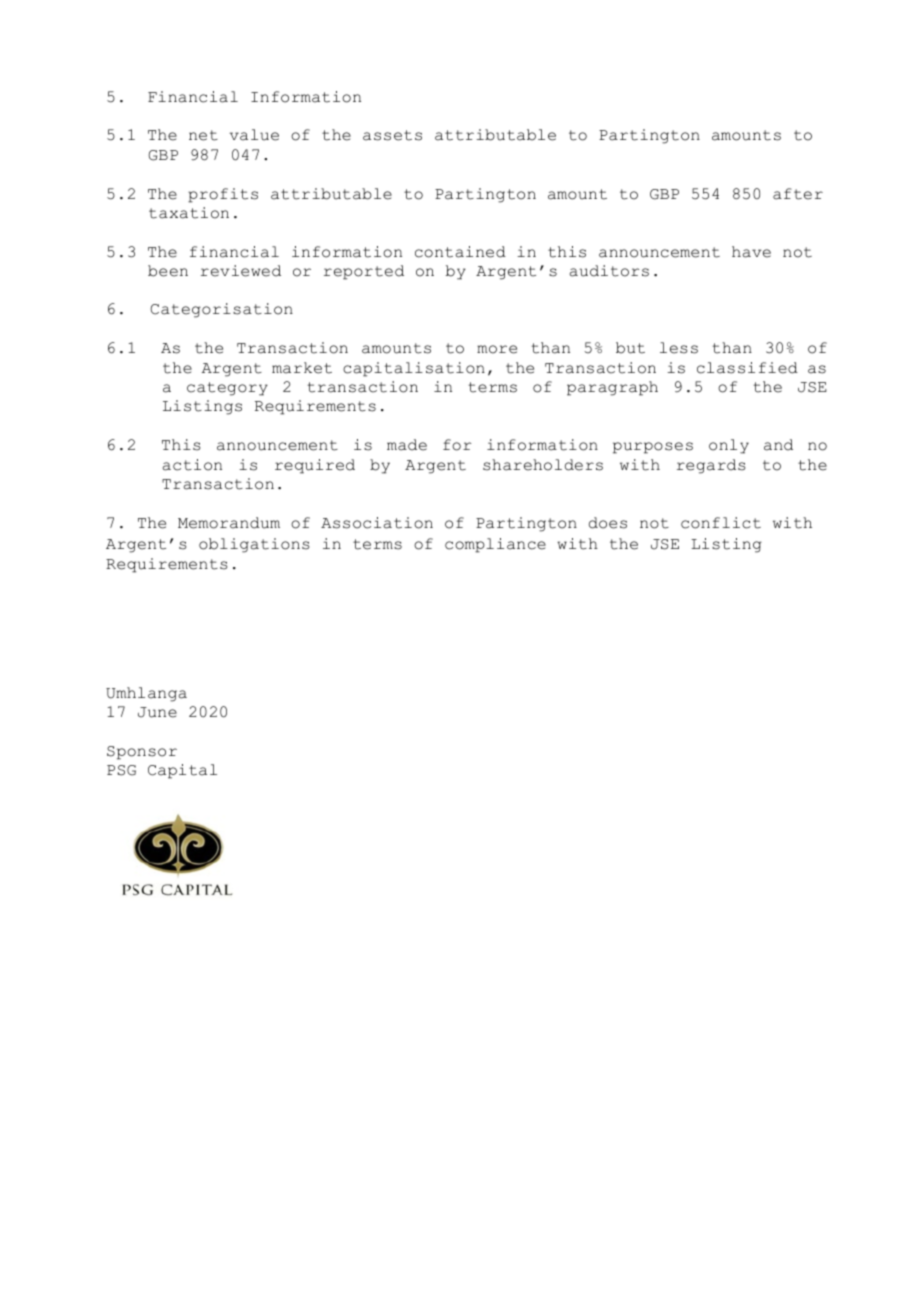 This screenshot has width=924, height=1308. Describe the element at coordinates (798, 194) in the screenshot. I see `after` at that location.
